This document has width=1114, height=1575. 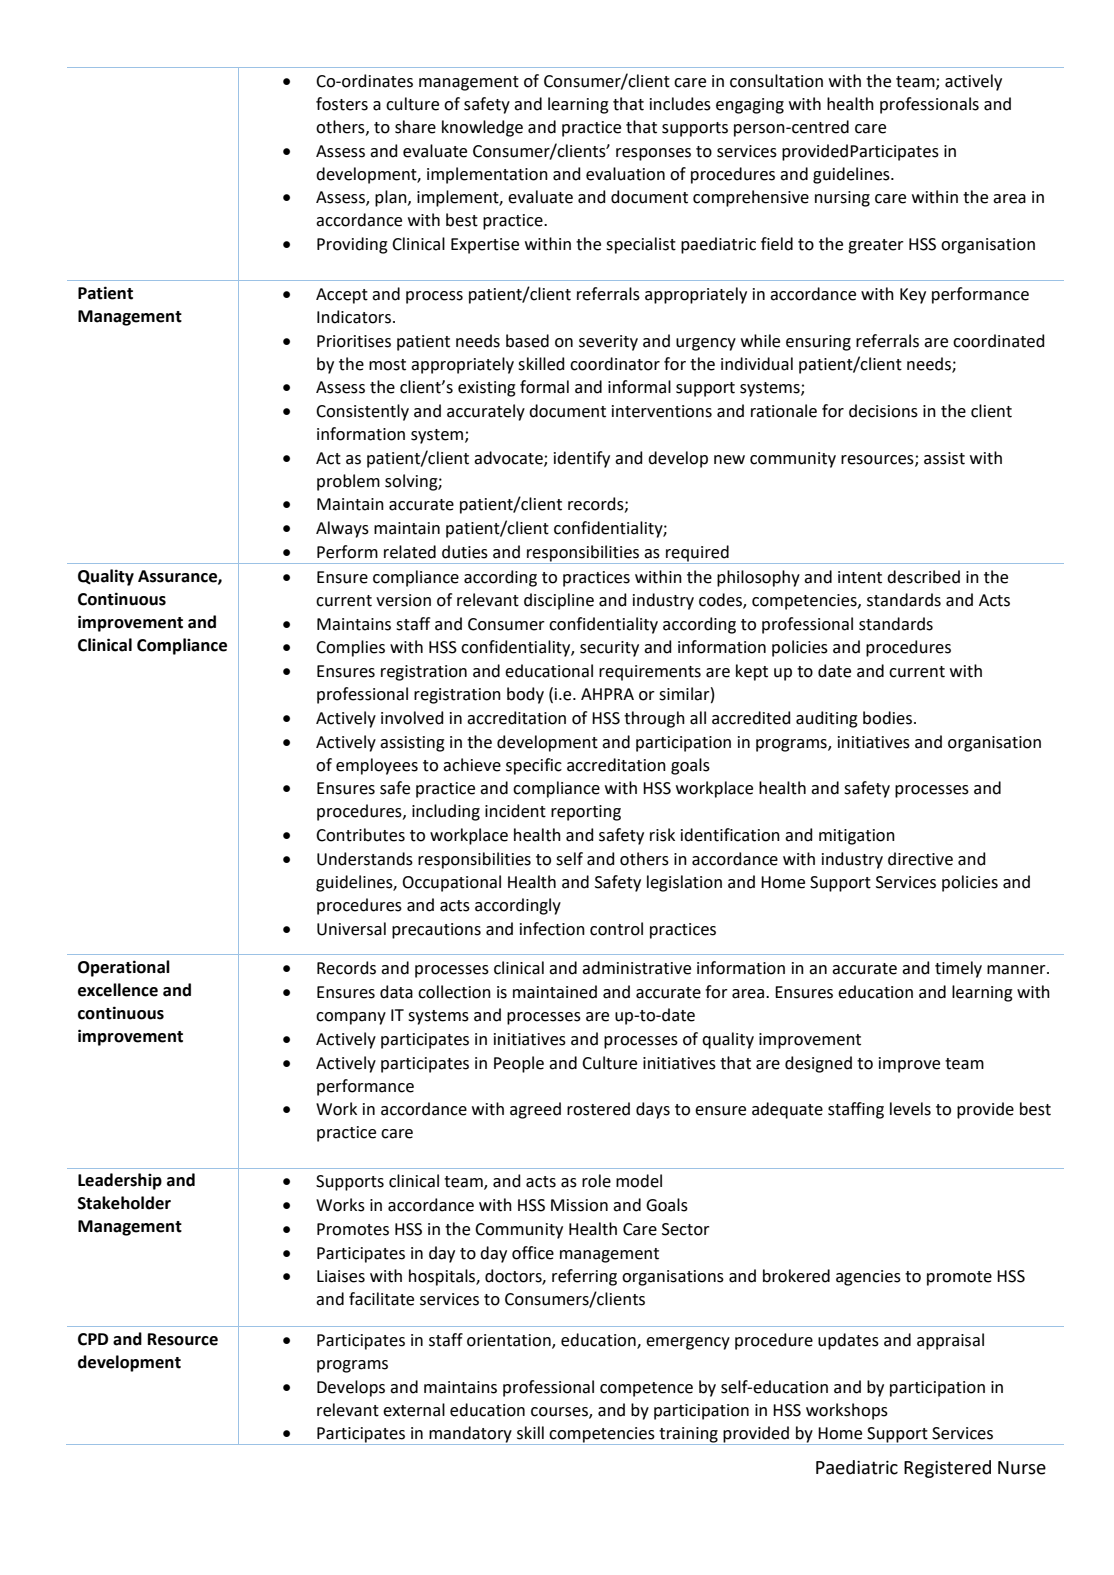 What do you see at coordinates (887, 718) in the document?
I see `bodies` at bounding box center [887, 718].
